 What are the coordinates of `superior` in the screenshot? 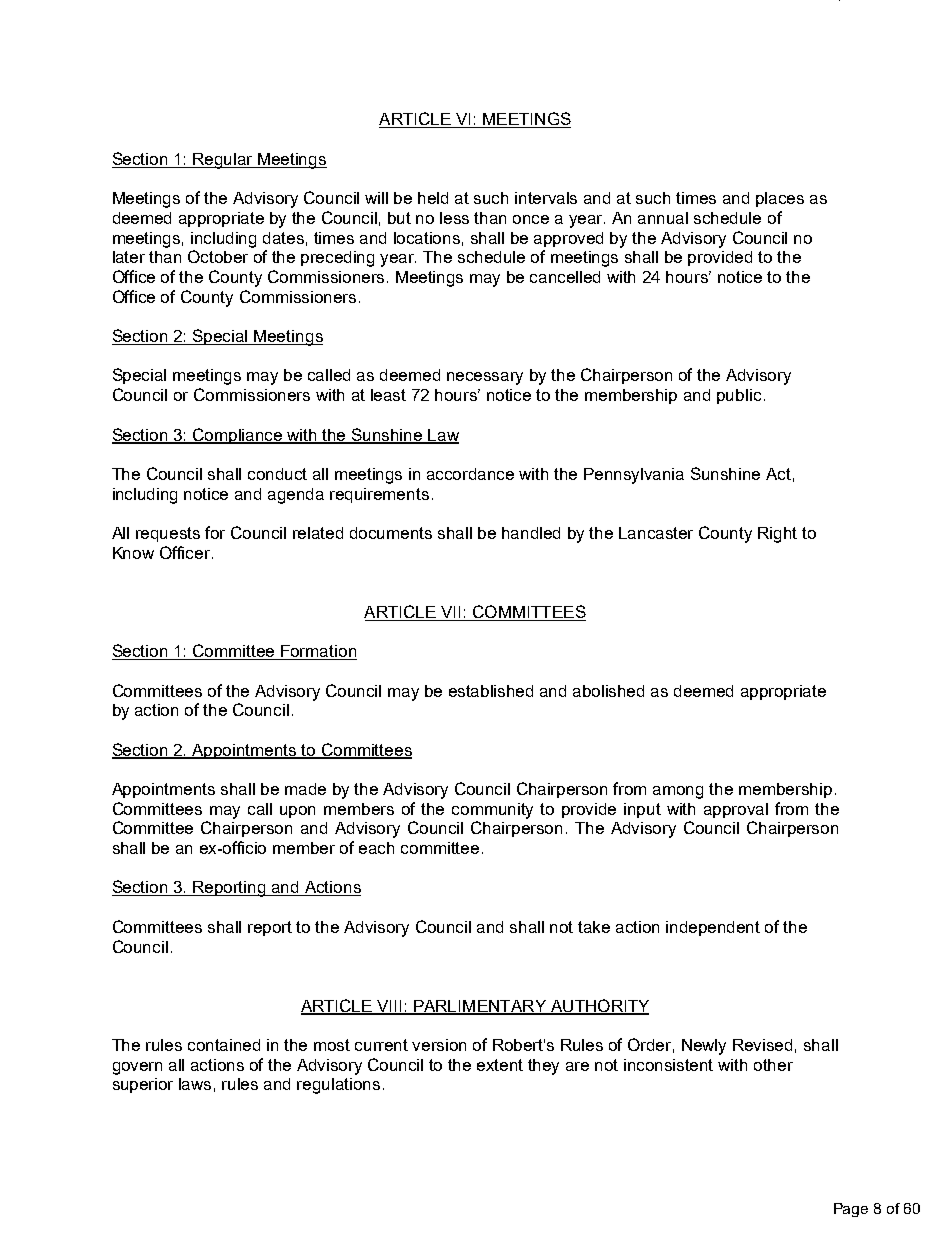 It's located at (143, 1085).
